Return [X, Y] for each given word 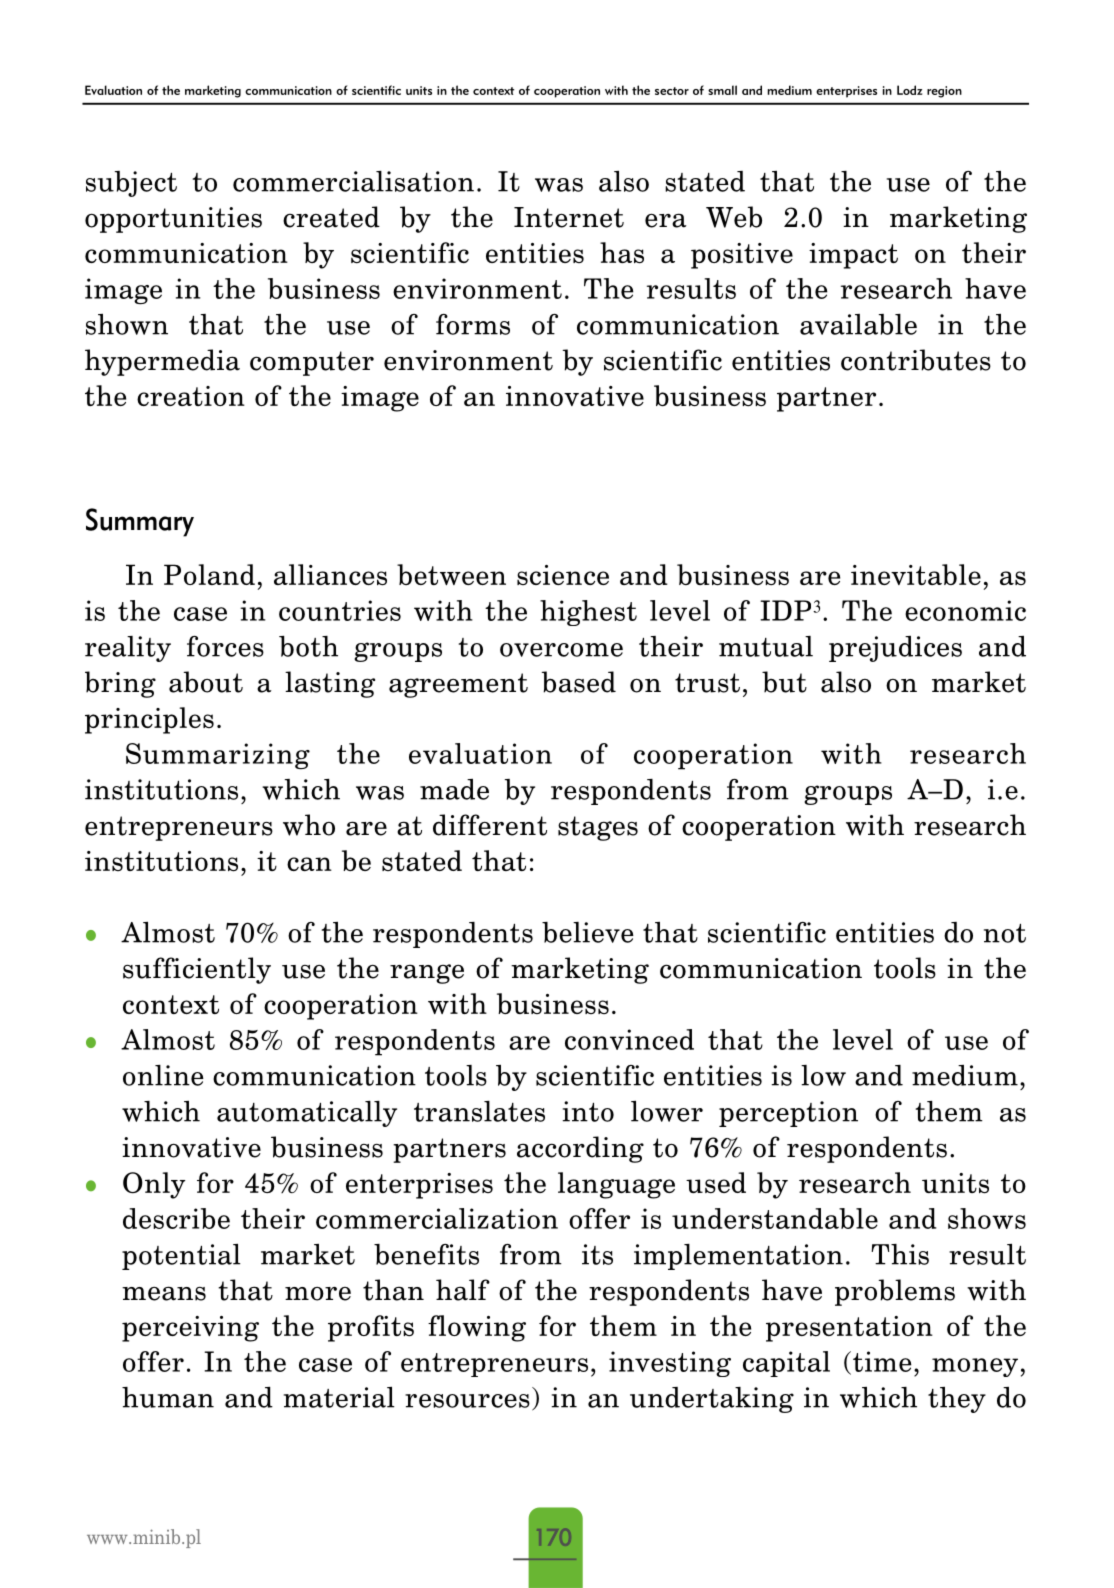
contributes [916, 360]
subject [131, 184]
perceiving [190, 1329]
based [579, 682]
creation [191, 396]
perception [788, 1114]
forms [473, 324]
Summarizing [218, 756]
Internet [569, 217]
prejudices [895, 649]
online [163, 1075]
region [944, 92]
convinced [629, 1039]
